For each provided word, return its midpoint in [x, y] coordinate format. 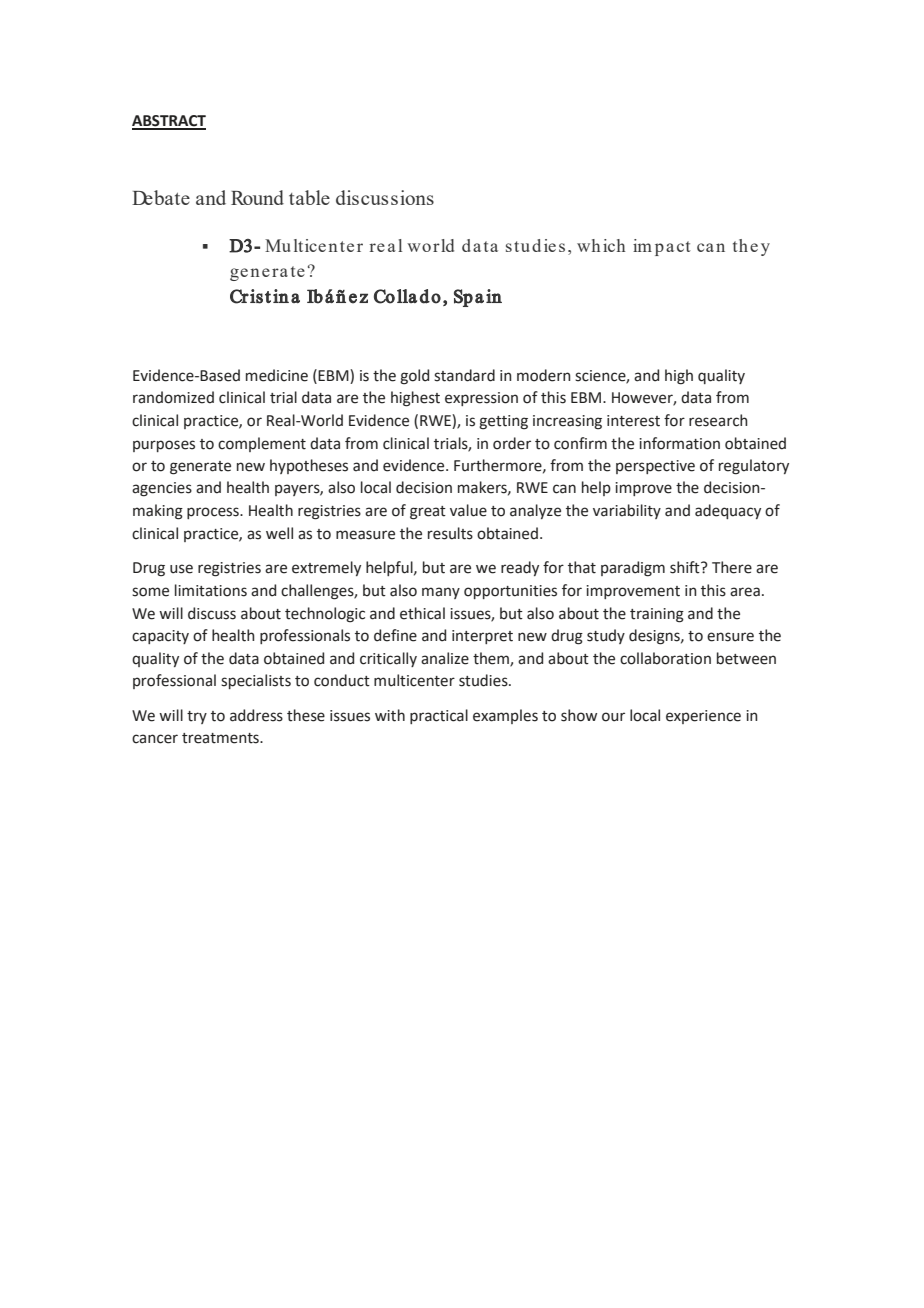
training [657, 615]
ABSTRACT [169, 122]
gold [414, 377]
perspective [655, 467]
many [441, 593]
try [197, 717]
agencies [162, 489]
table [309, 197]
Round [257, 197]
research [718, 420]
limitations [211, 590]
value [468, 510]
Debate [161, 197]
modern [544, 375]
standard [464, 375]
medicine [277, 375]
